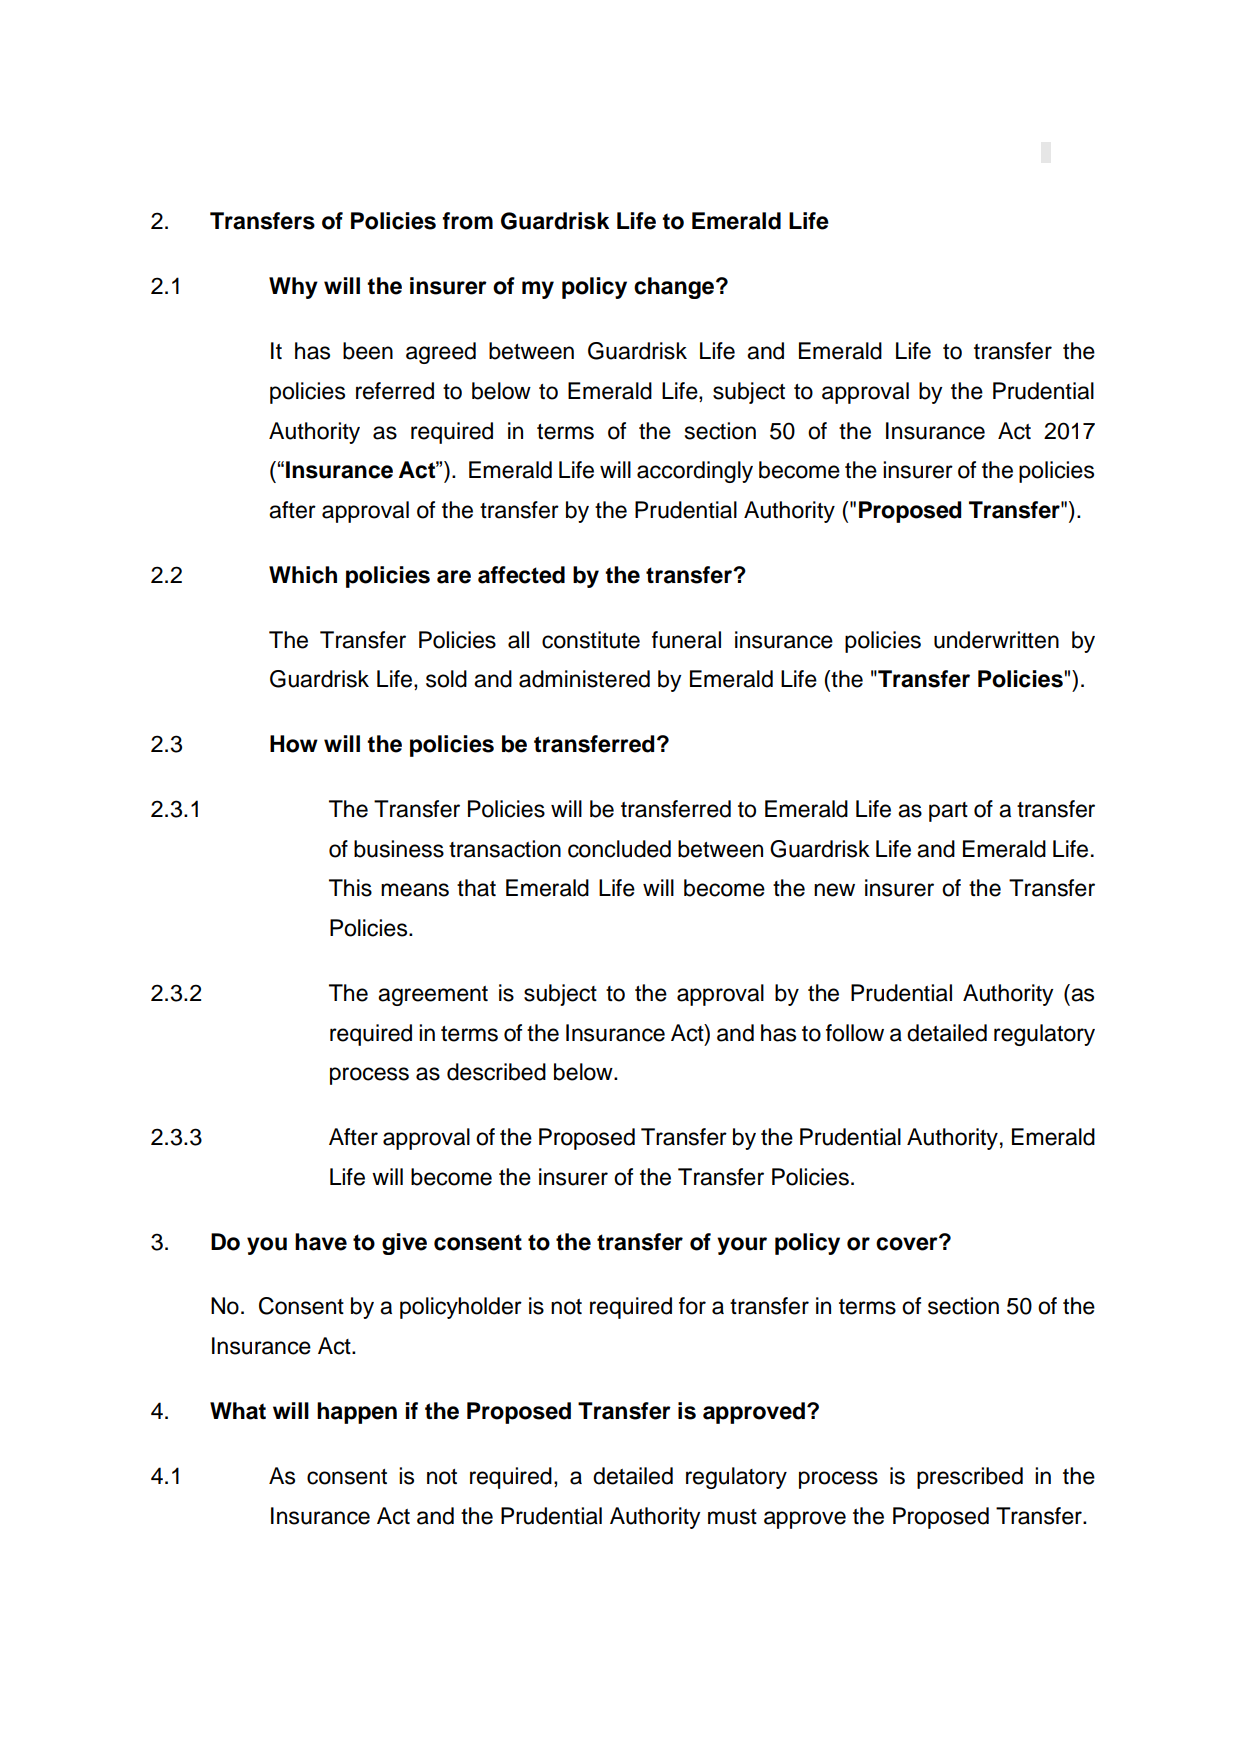 Image resolution: width=1246 pixels, height=1762 pixels. I want to click on concluded, so click(619, 849).
